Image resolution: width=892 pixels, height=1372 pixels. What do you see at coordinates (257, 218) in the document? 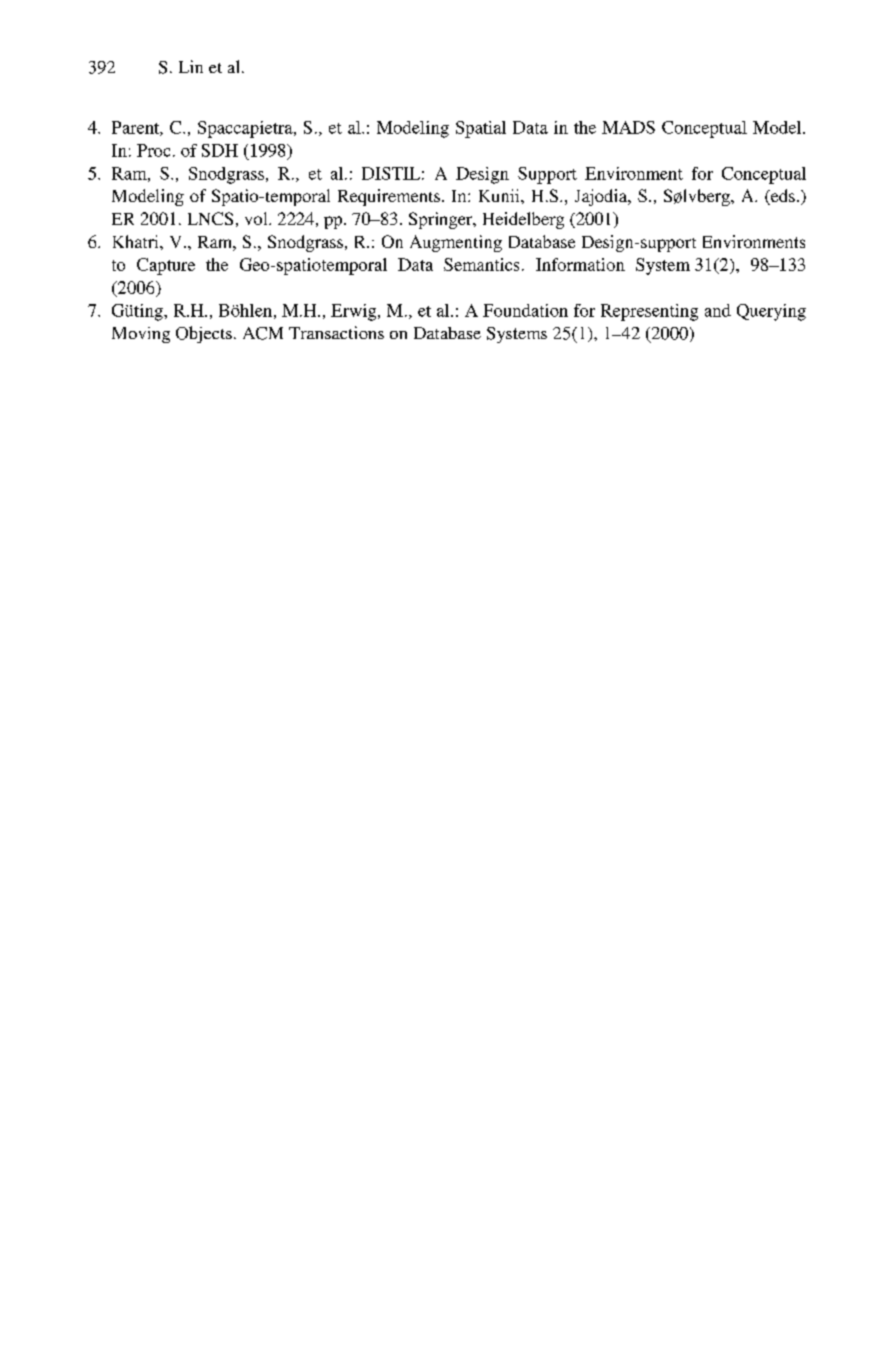
I see `vol` at bounding box center [257, 218].
